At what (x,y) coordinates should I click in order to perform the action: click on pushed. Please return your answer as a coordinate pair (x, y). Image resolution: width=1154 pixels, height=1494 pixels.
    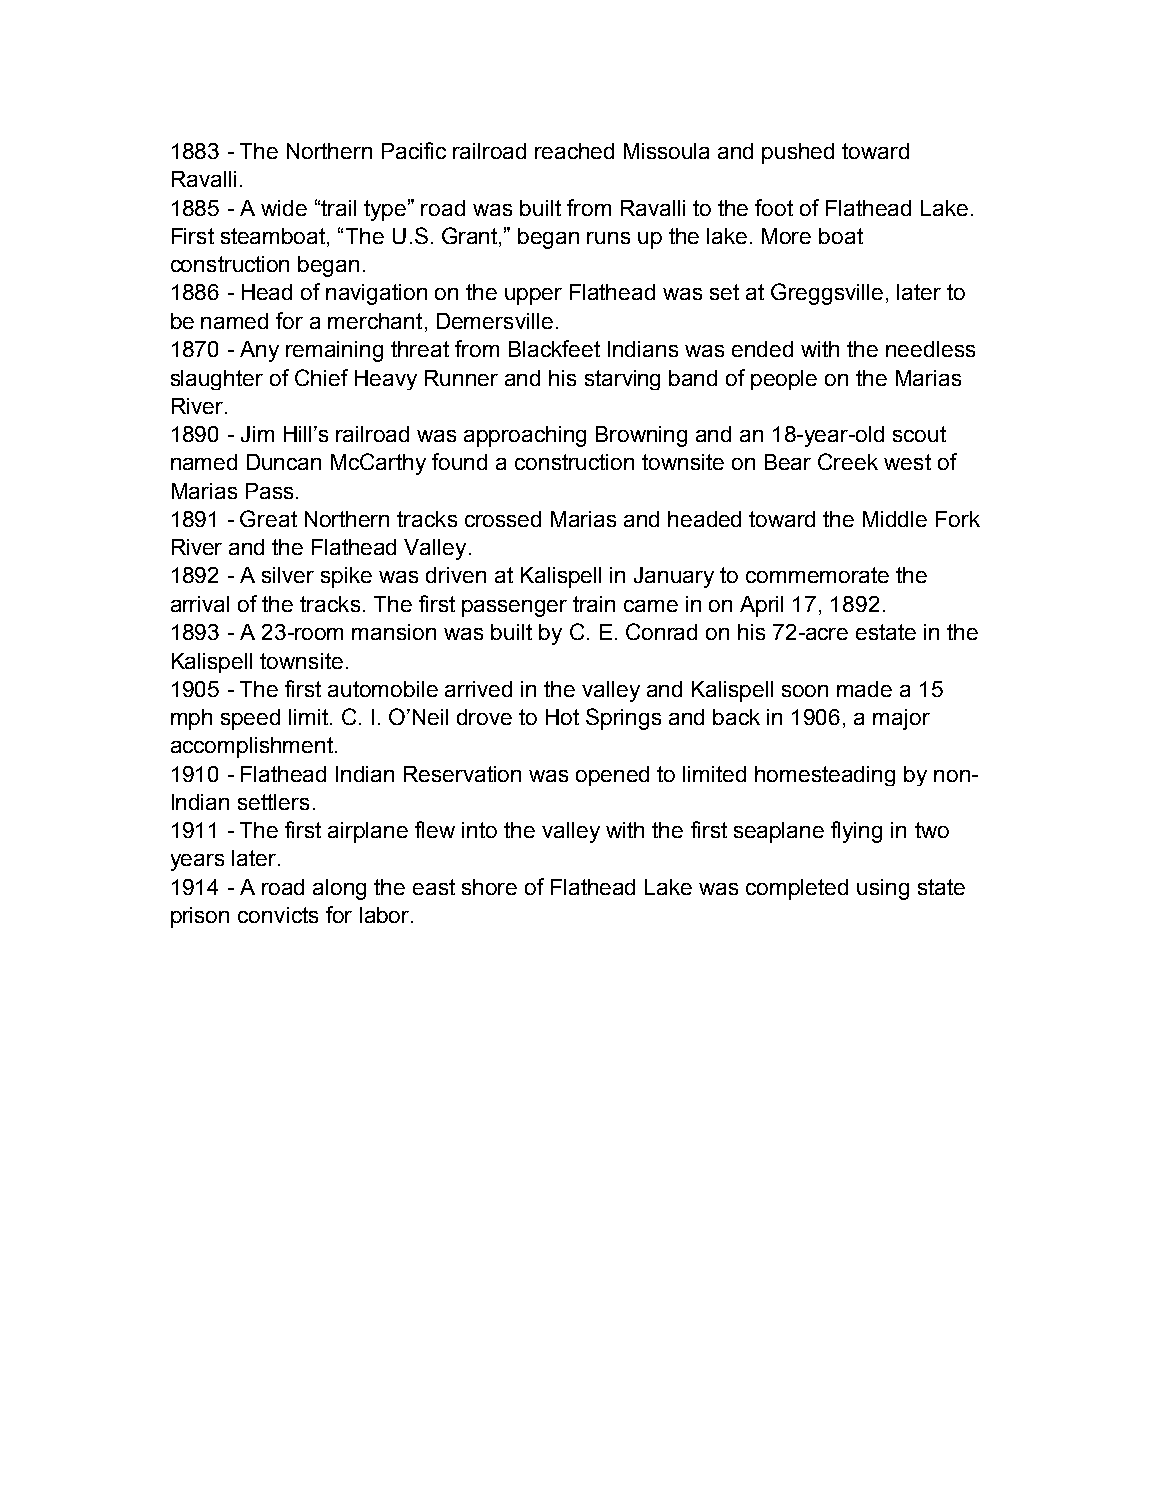
    Looking at the image, I should click on (798, 153).
